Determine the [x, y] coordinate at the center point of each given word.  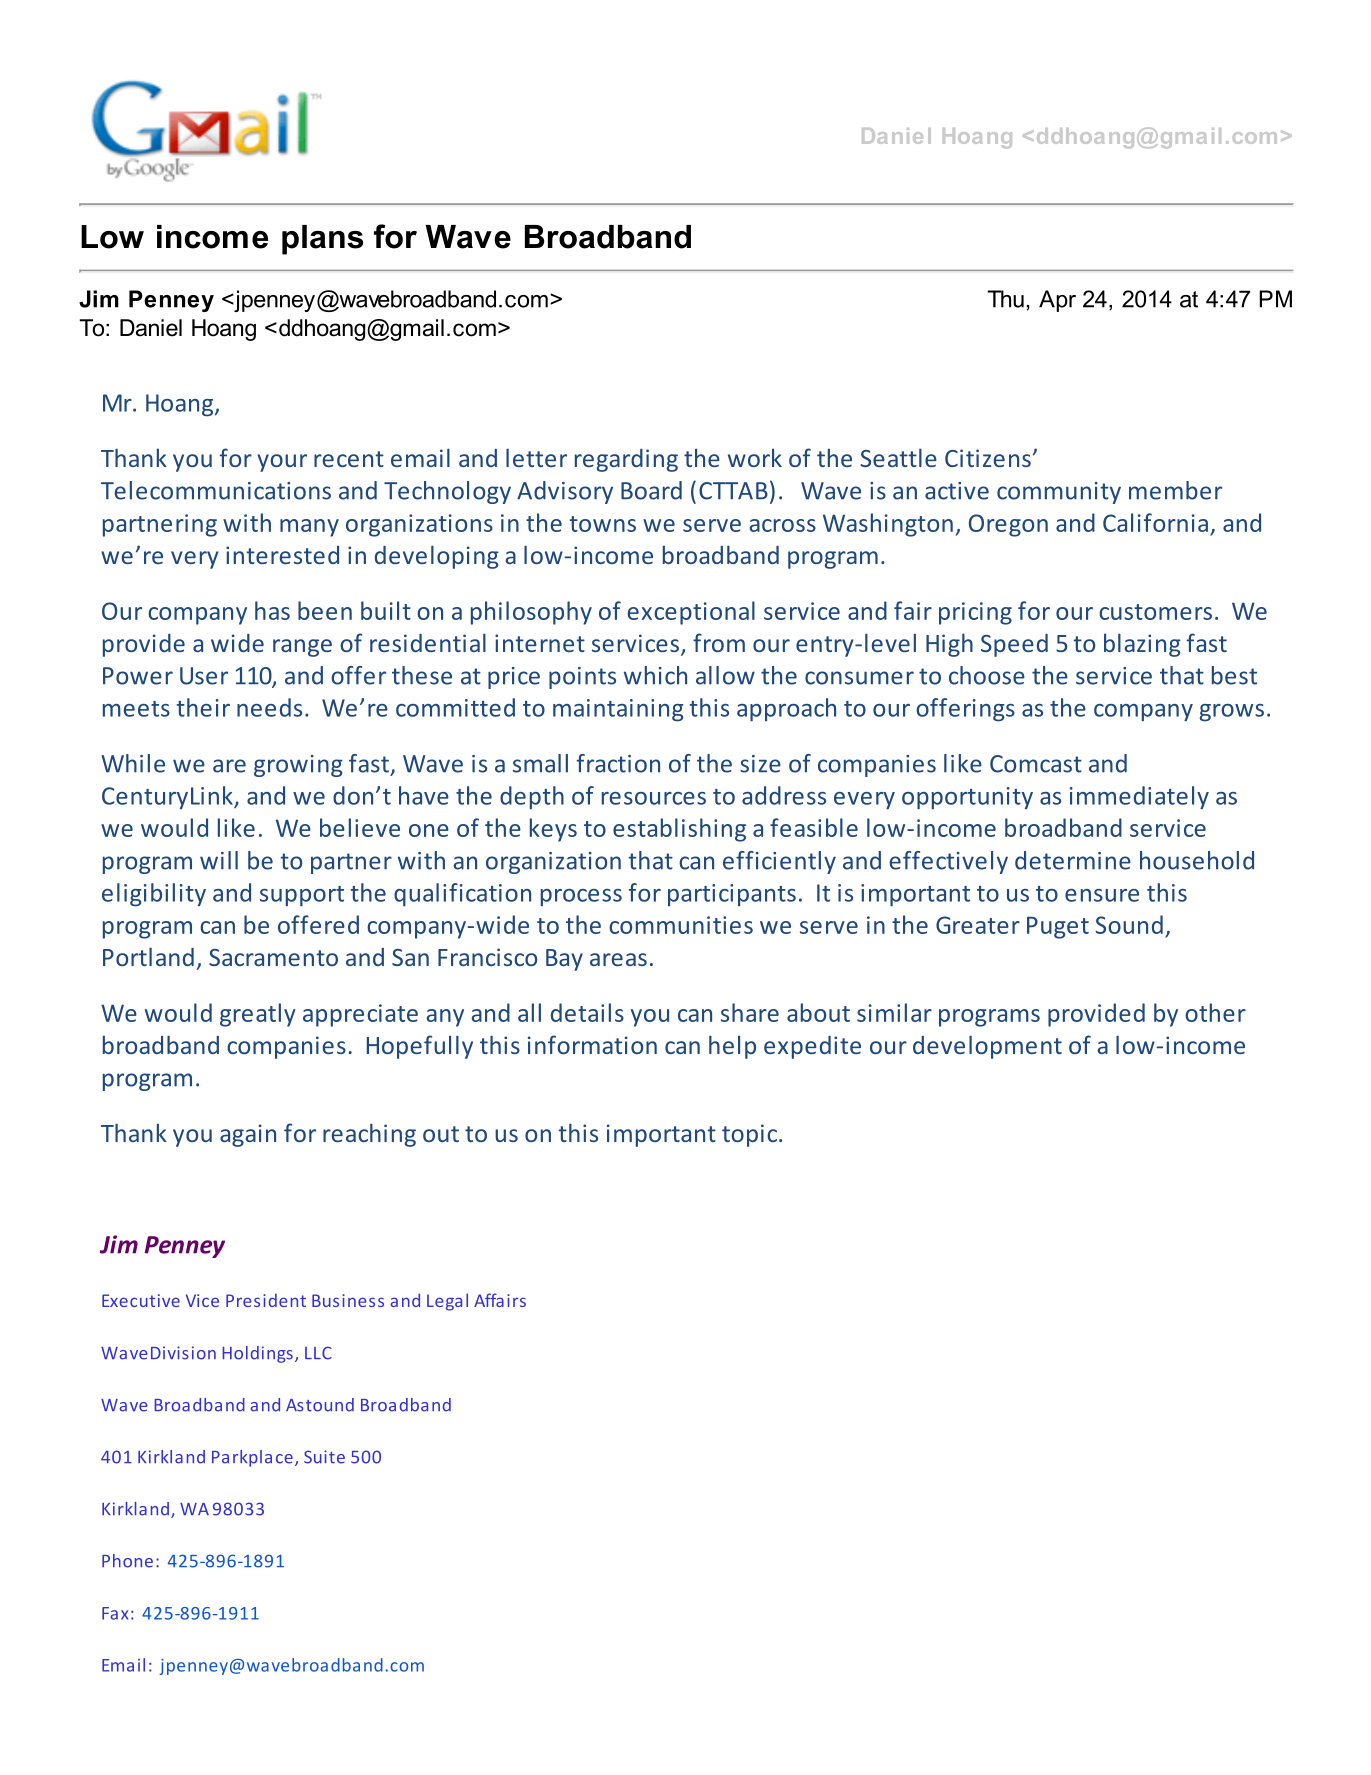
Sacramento [273, 957]
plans [322, 240]
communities [681, 925]
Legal [447, 1302]
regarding [626, 460]
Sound [1129, 924]
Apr [1057, 301]
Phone [127, 1561]
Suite [324, 1457]
